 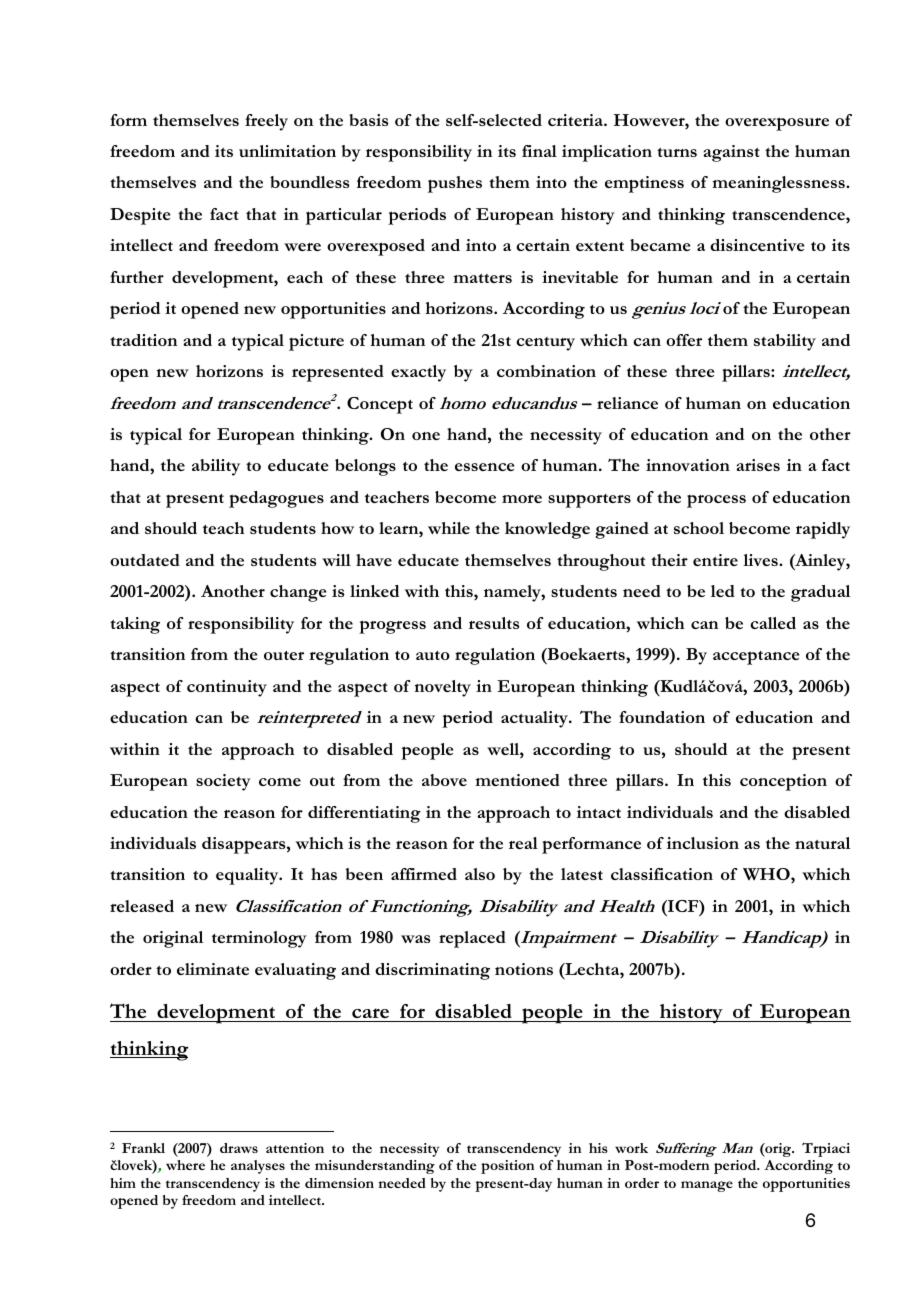 What do you see at coordinates (455, 184) in the screenshot?
I see `pushes` at bounding box center [455, 184].
